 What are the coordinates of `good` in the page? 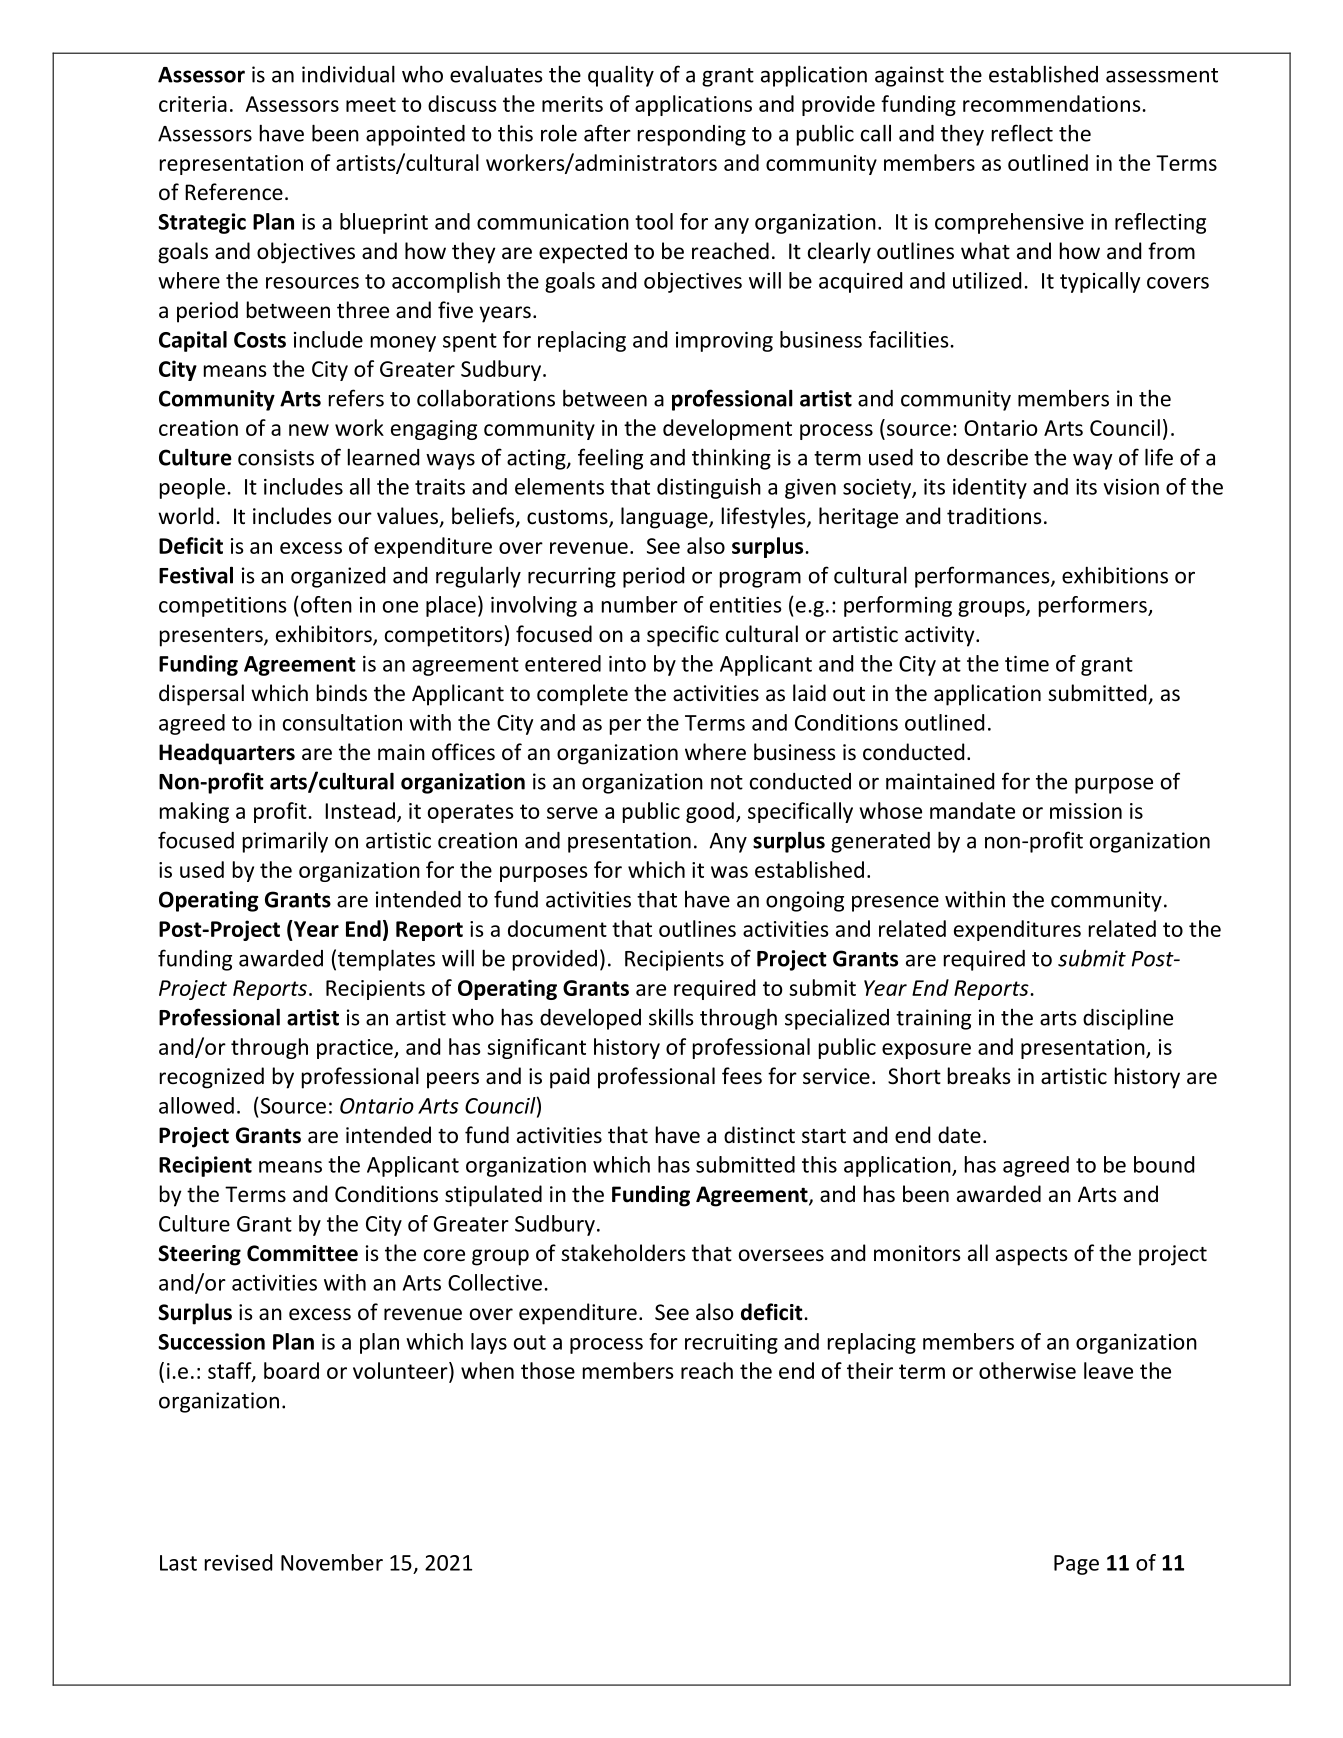 It's located at (710, 812).
